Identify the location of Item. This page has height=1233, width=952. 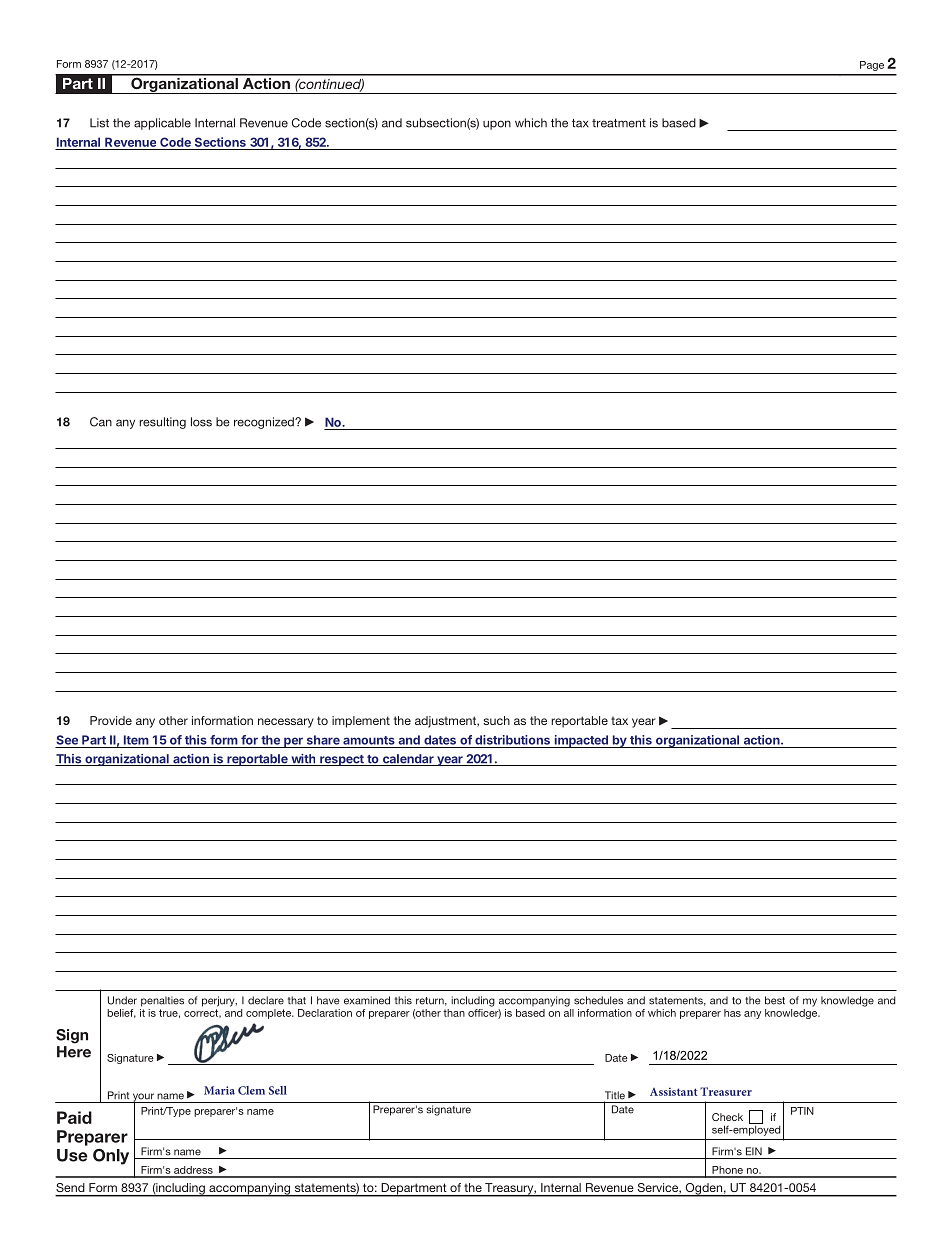
(136, 740).
